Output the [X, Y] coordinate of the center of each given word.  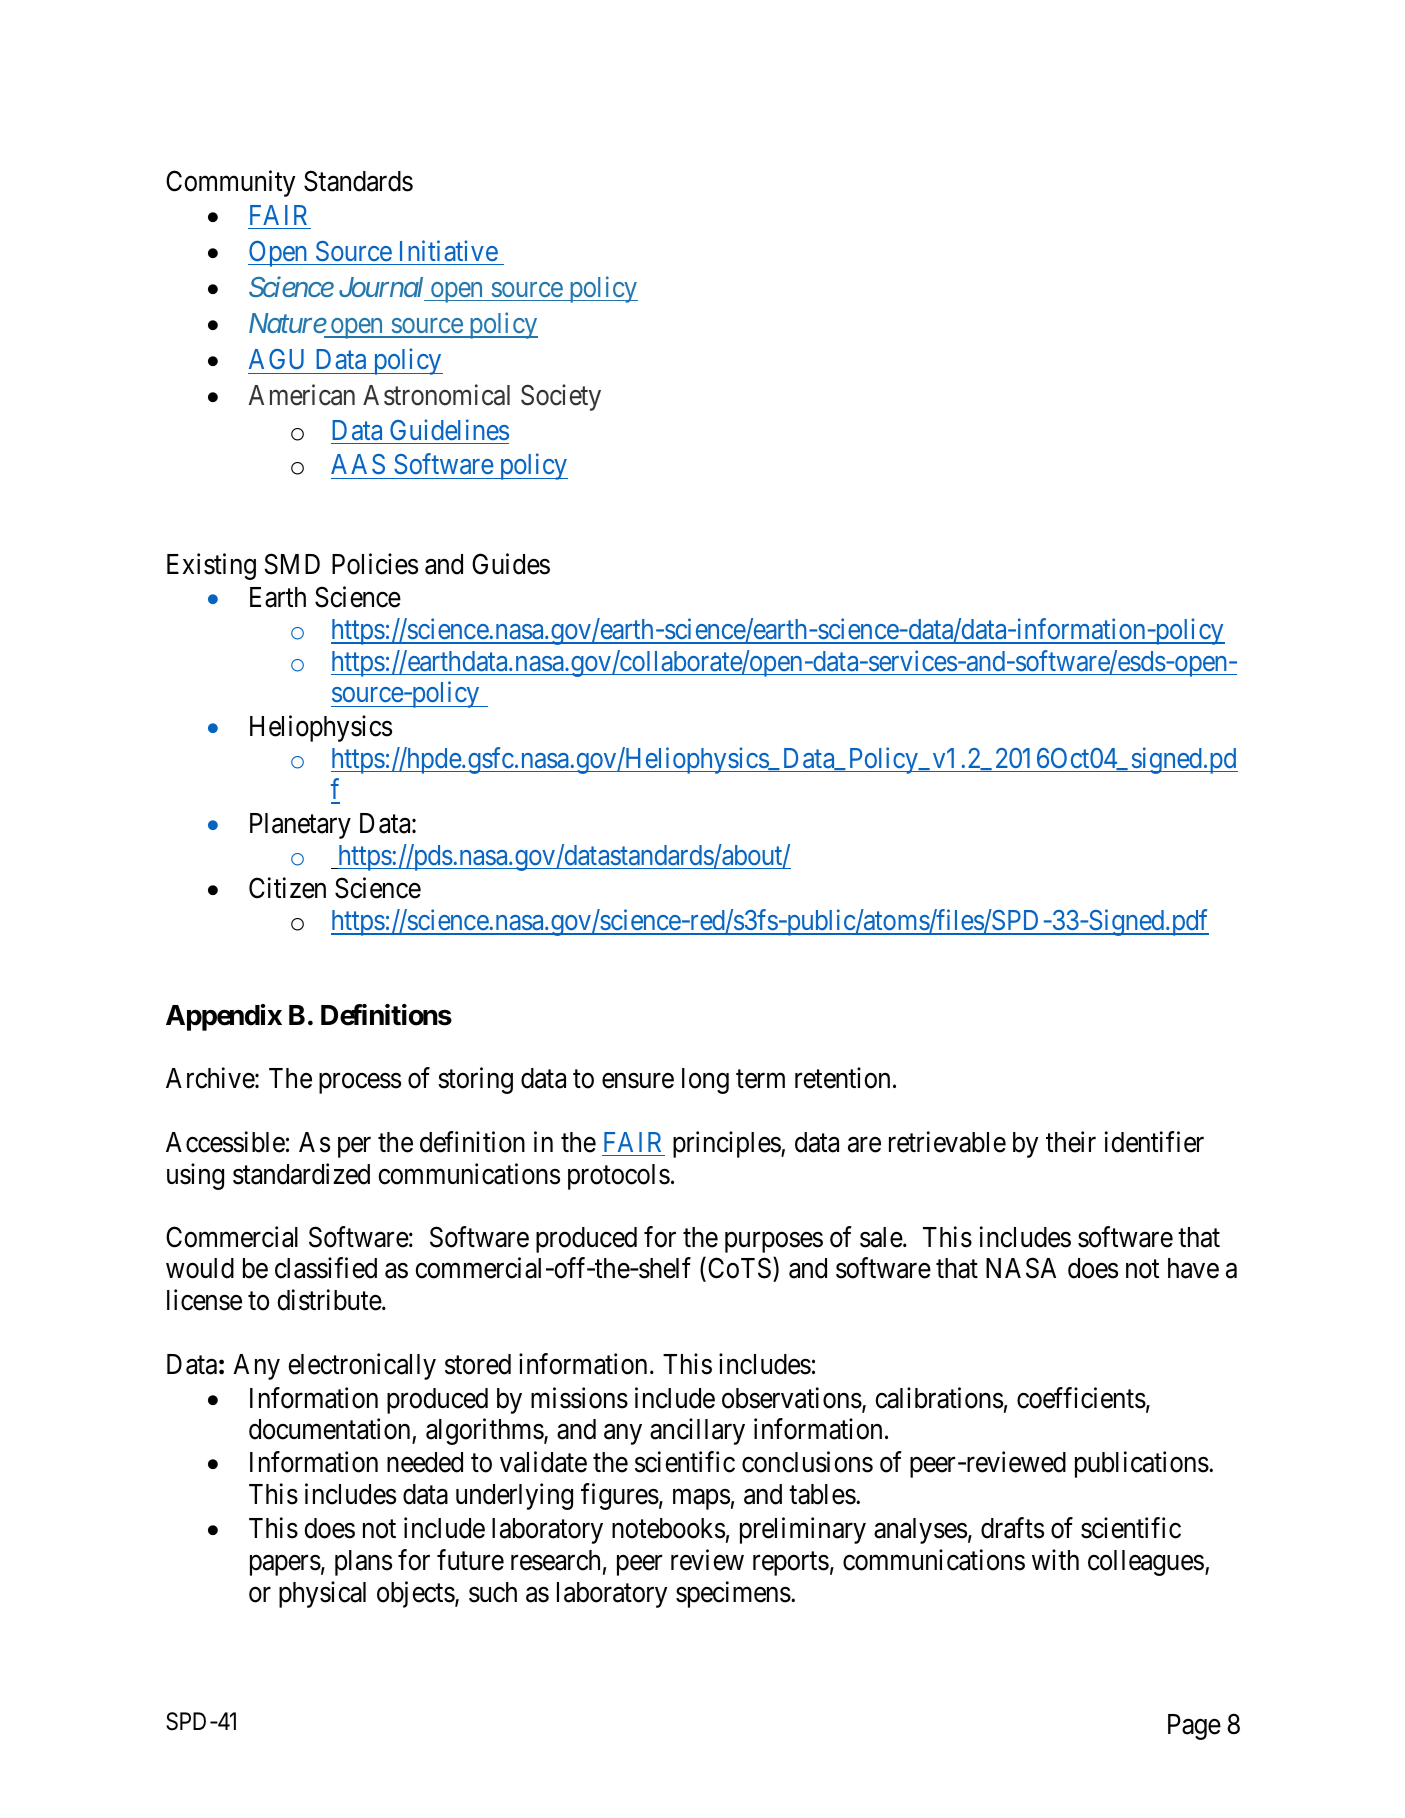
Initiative [449, 250]
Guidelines [449, 429]
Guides [511, 564]
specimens [733, 1594]
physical [322, 1594]
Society [561, 398]
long [705, 1081]
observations [792, 1398]
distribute [330, 1300]
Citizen [287, 888]
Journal [381, 287]
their [1071, 1142]
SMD [292, 564]
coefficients [1081, 1398]
